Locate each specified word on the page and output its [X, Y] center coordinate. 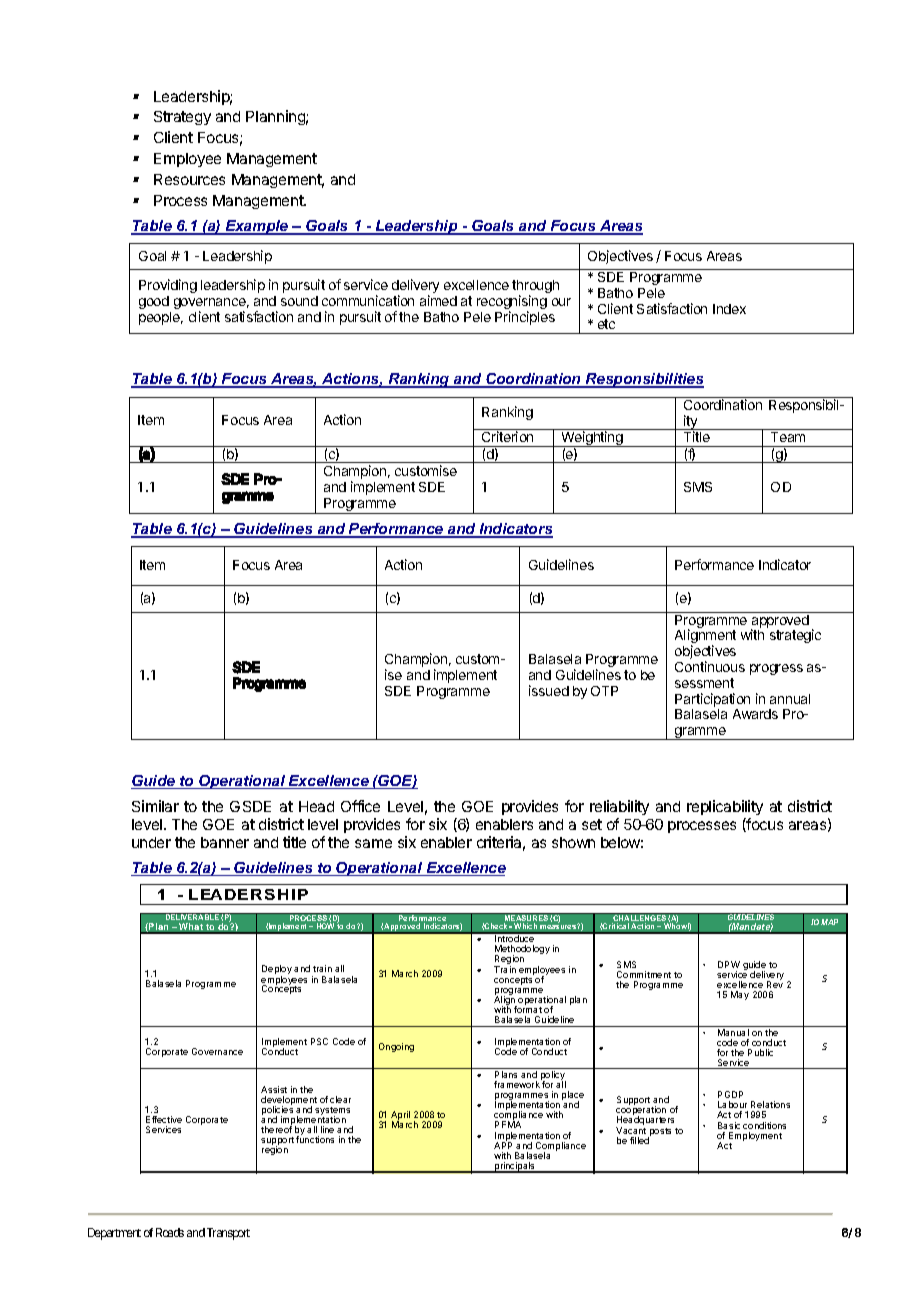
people [161, 318]
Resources [189, 179]
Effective [164, 1119]
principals [515, 1167]
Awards [755, 714]
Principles [525, 318]
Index [729, 309]
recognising [512, 303]
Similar [155, 806]
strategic [795, 636]
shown [573, 842]
